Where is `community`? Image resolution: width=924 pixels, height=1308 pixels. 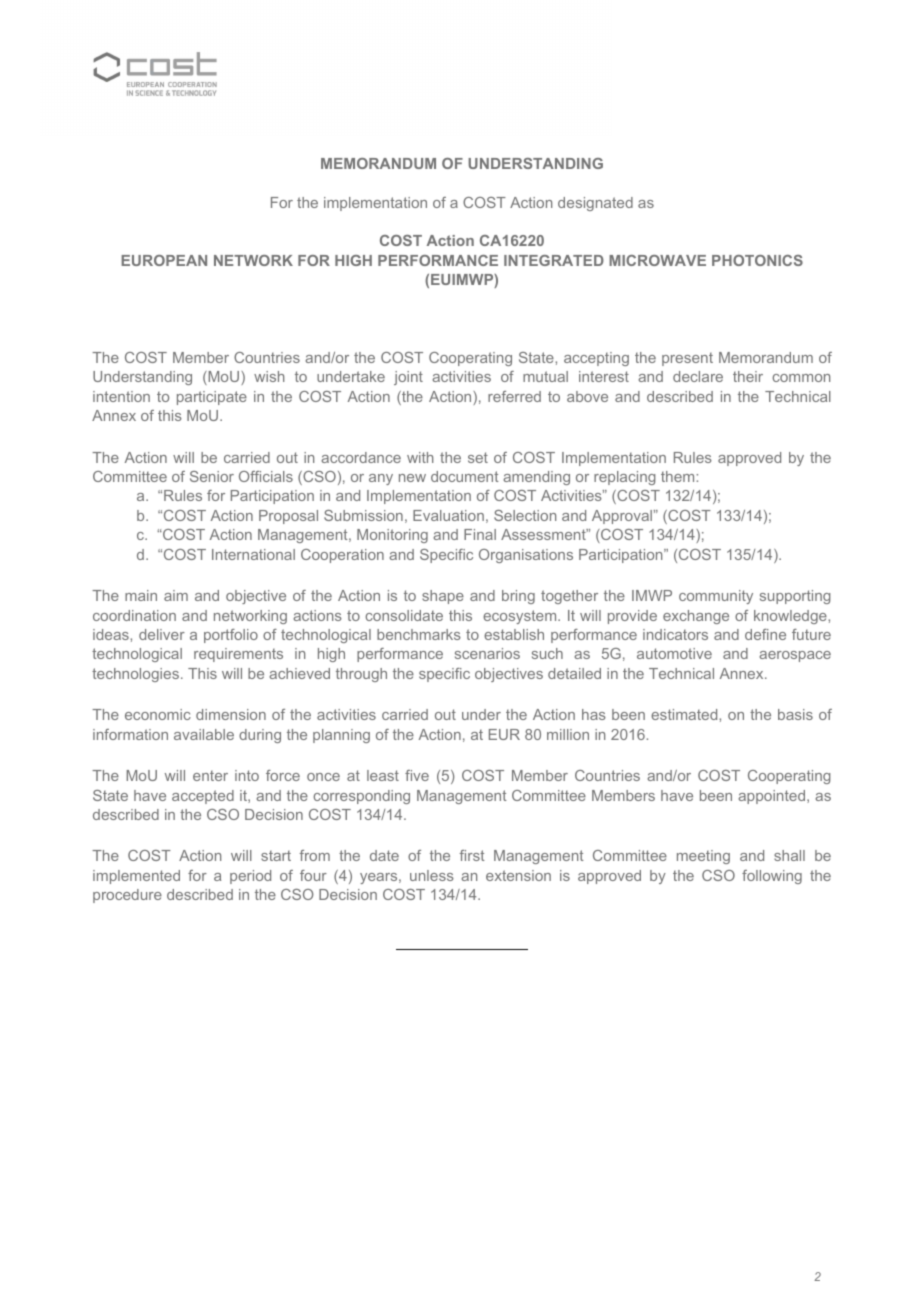
community is located at coordinates (716, 597).
